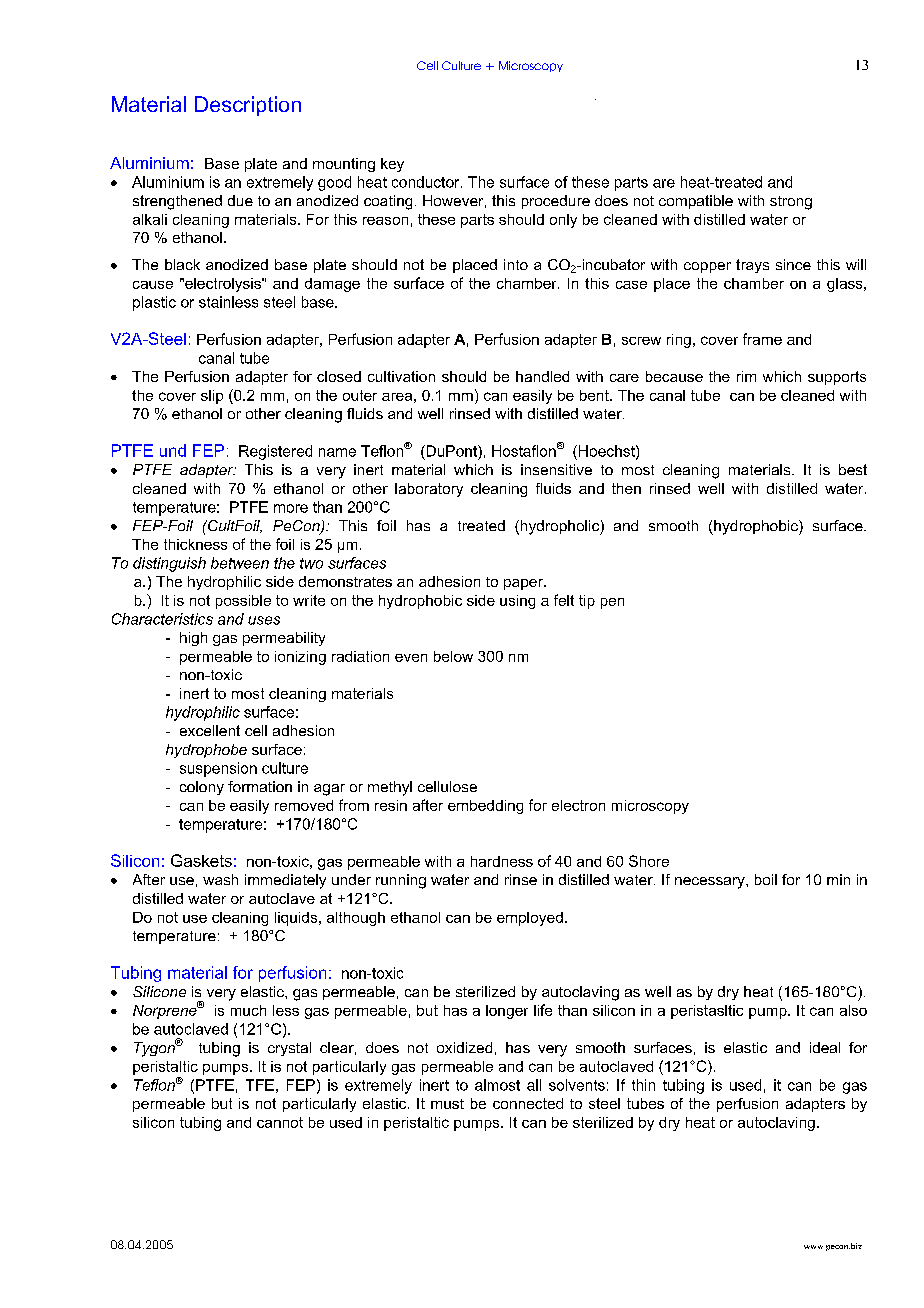 The width and height of the screenshot is (924, 1308). What do you see at coordinates (280, 1122) in the screenshot?
I see `cannot` at bounding box center [280, 1122].
